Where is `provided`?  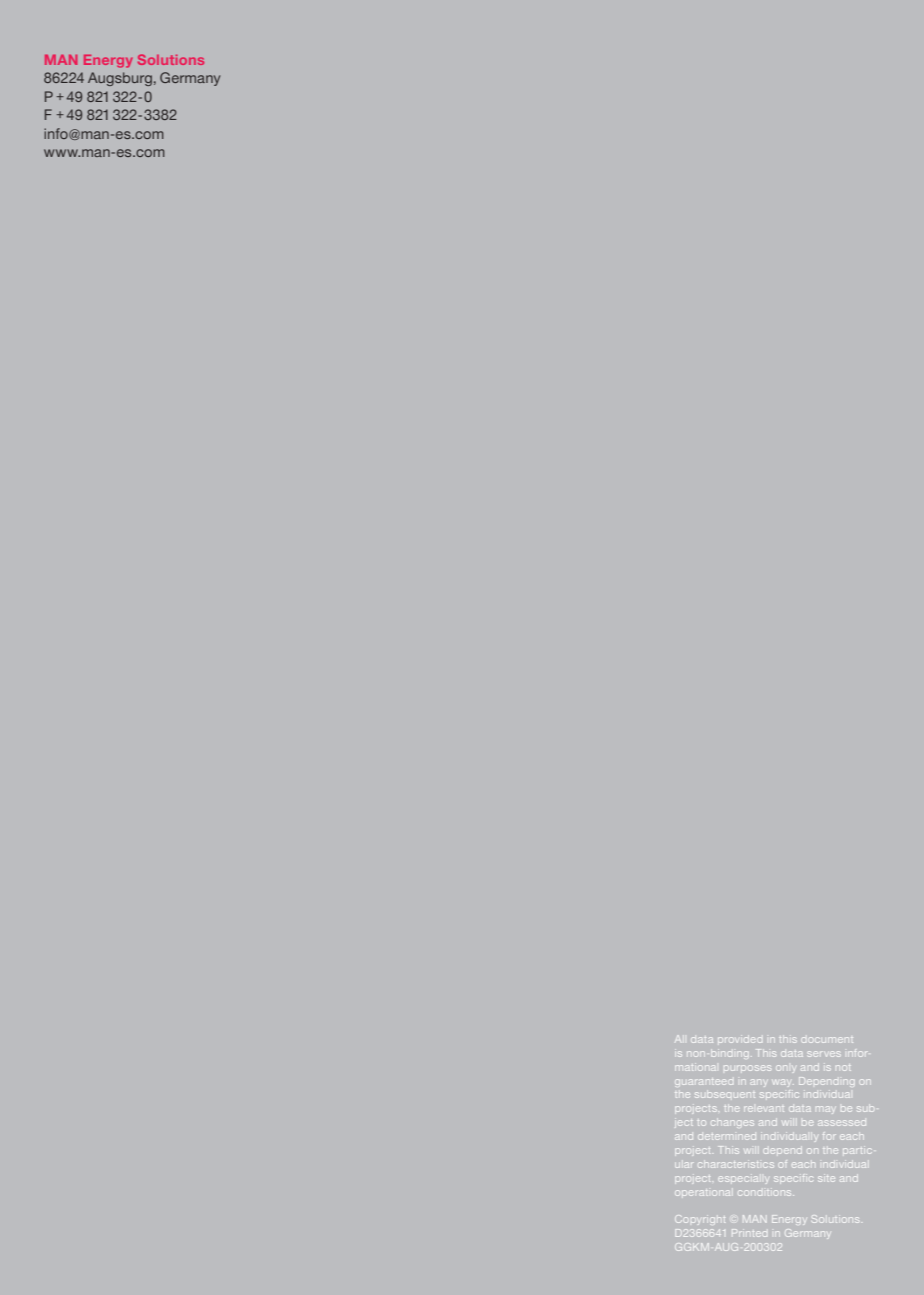 provided is located at coordinates (740, 1039).
